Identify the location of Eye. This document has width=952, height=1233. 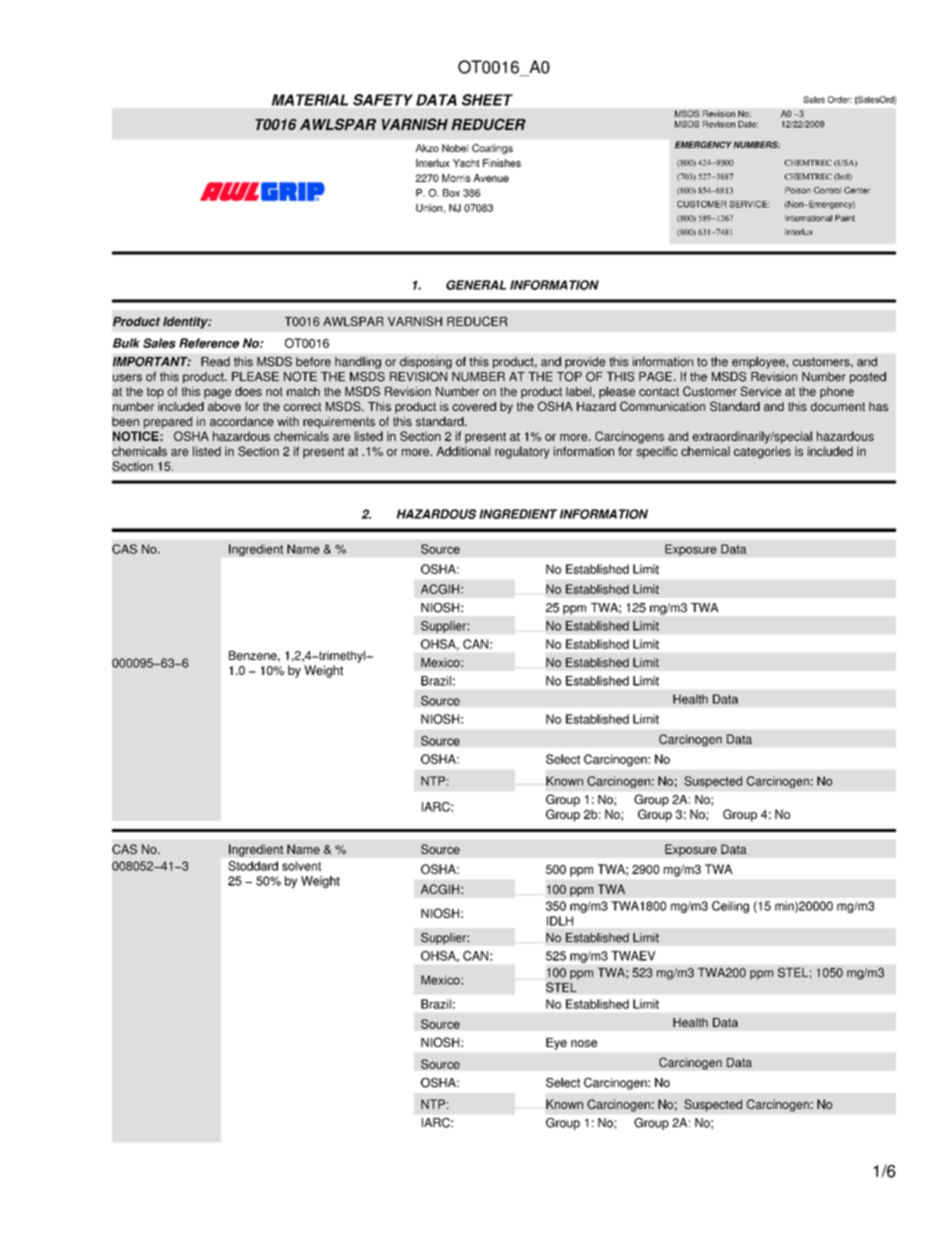
(556, 1044).
